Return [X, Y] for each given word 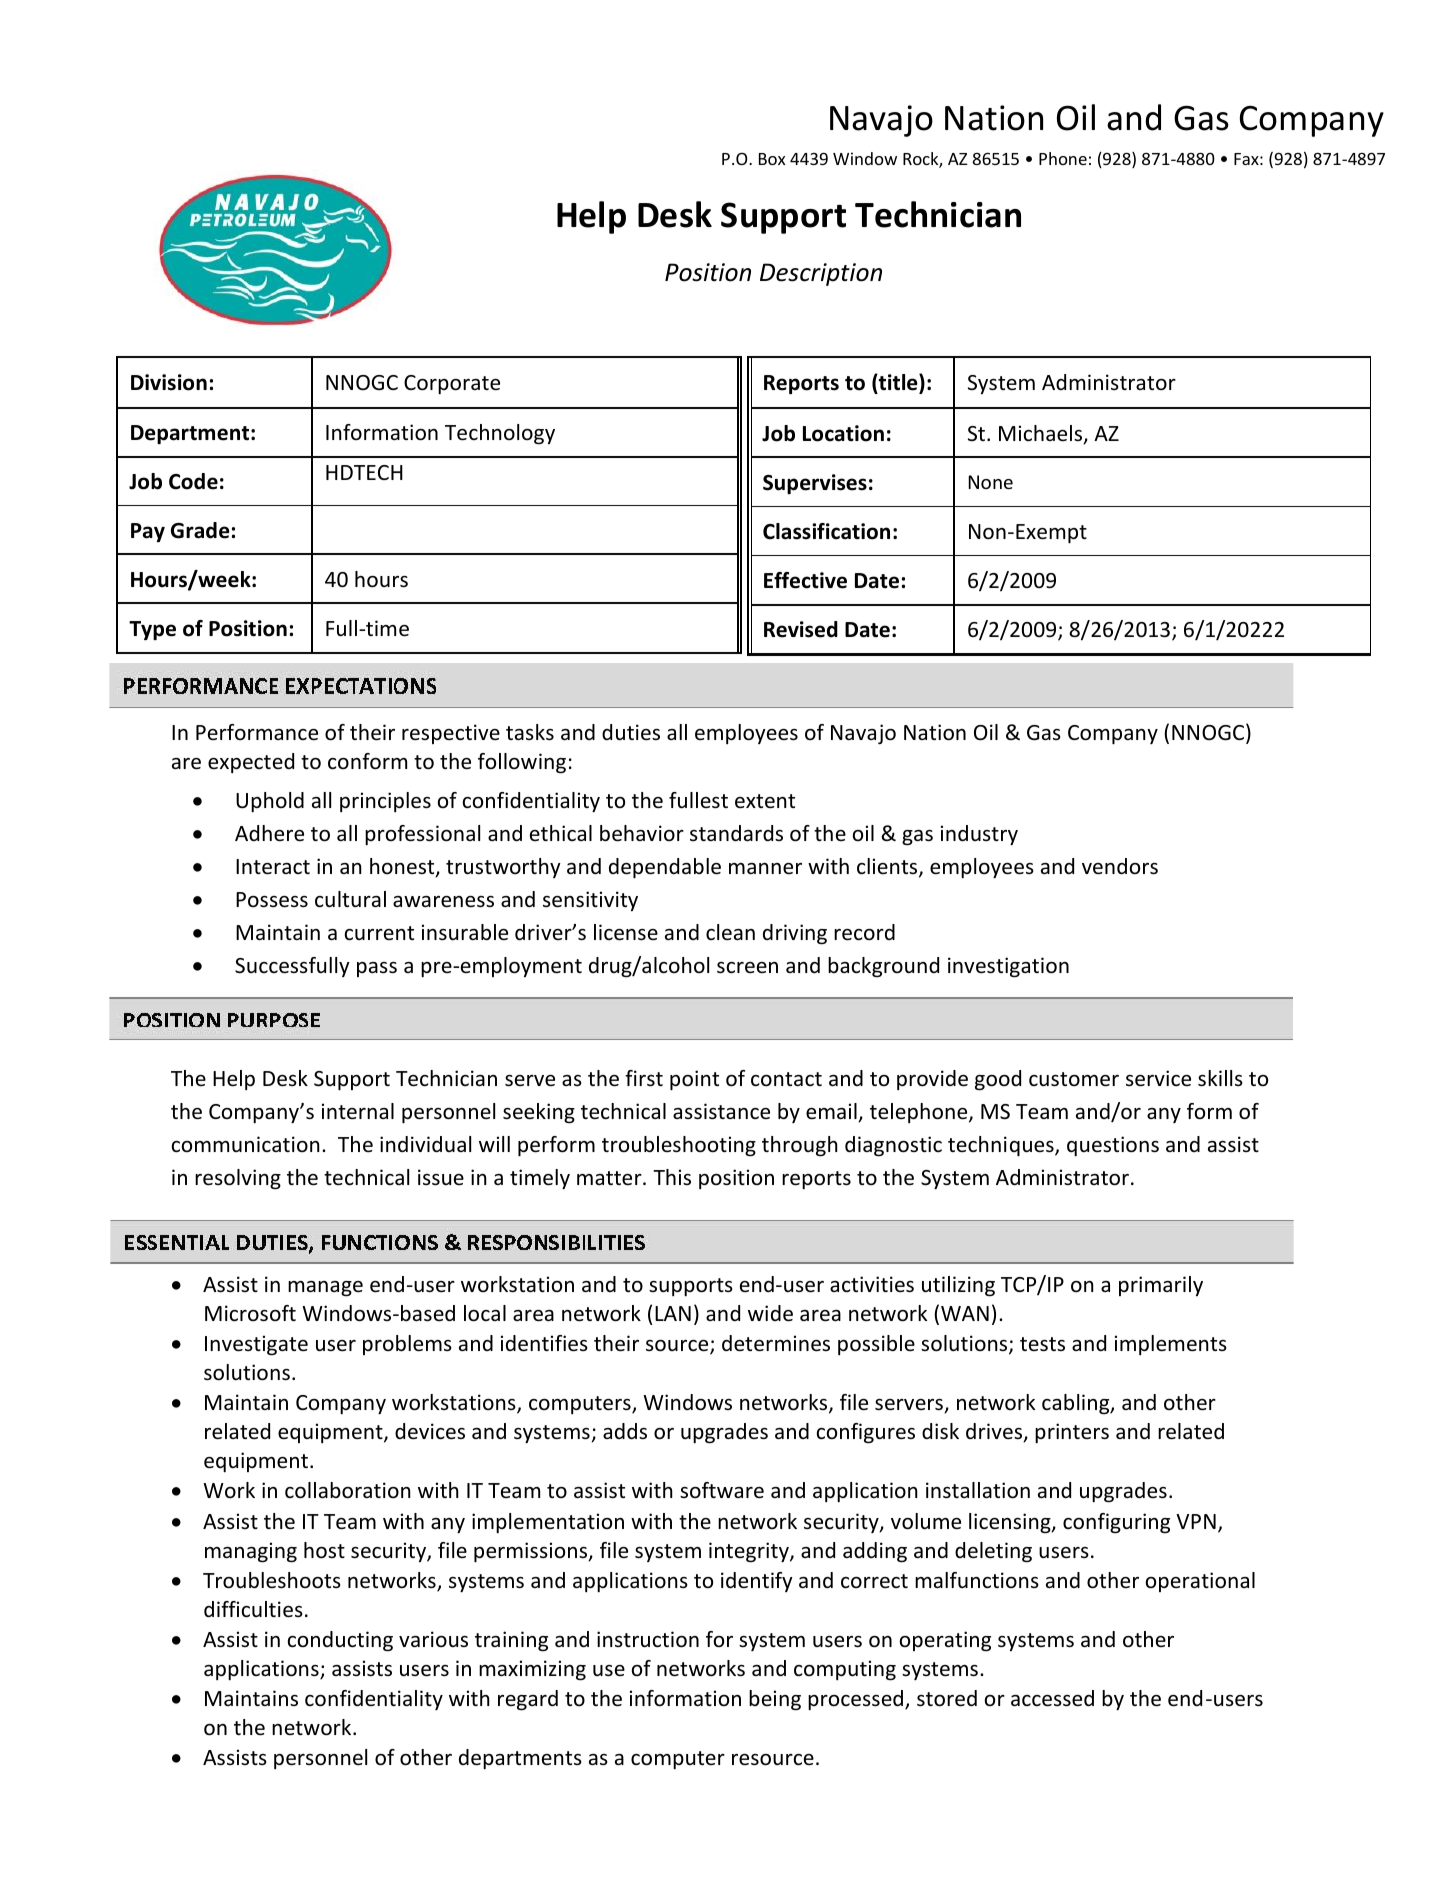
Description [821, 274]
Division [169, 382]
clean [730, 932]
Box [772, 159]
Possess [272, 900]
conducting [340, 1641]
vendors [1120, 866]
